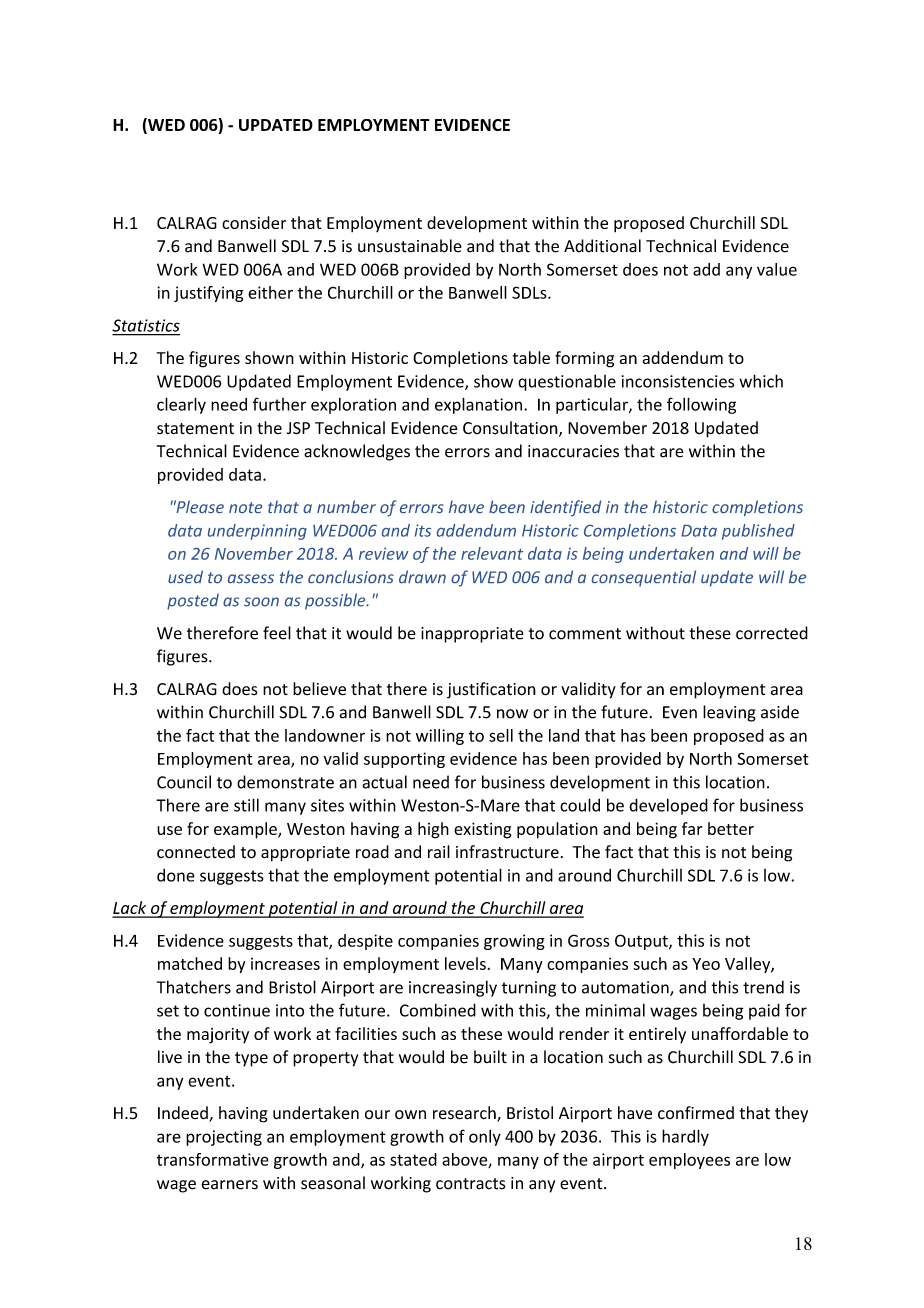 The height and width of the page is (1308, 924). I want to click on unsustainable, so click(410, 246).
